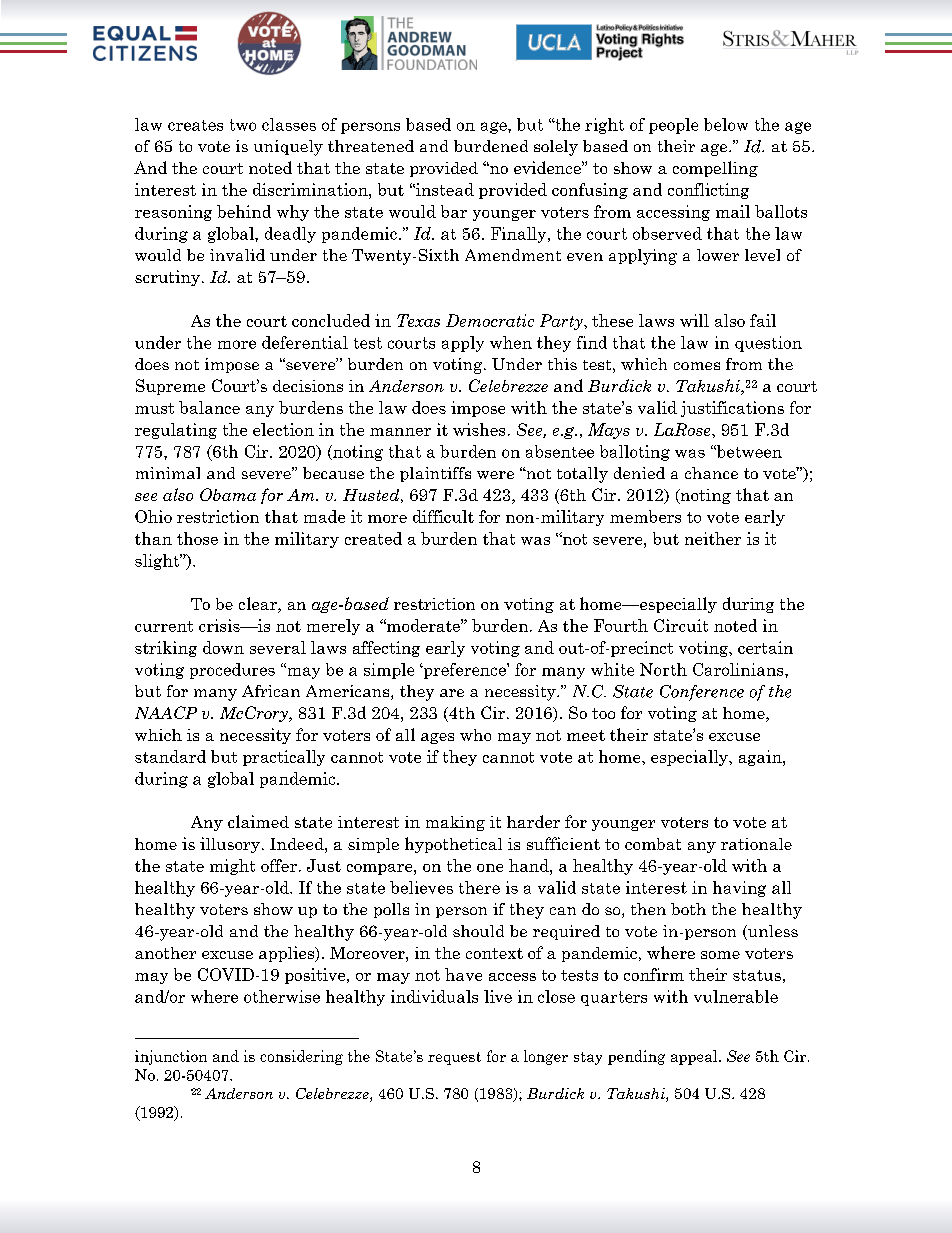  I want to click on when, so click(511, 342).
